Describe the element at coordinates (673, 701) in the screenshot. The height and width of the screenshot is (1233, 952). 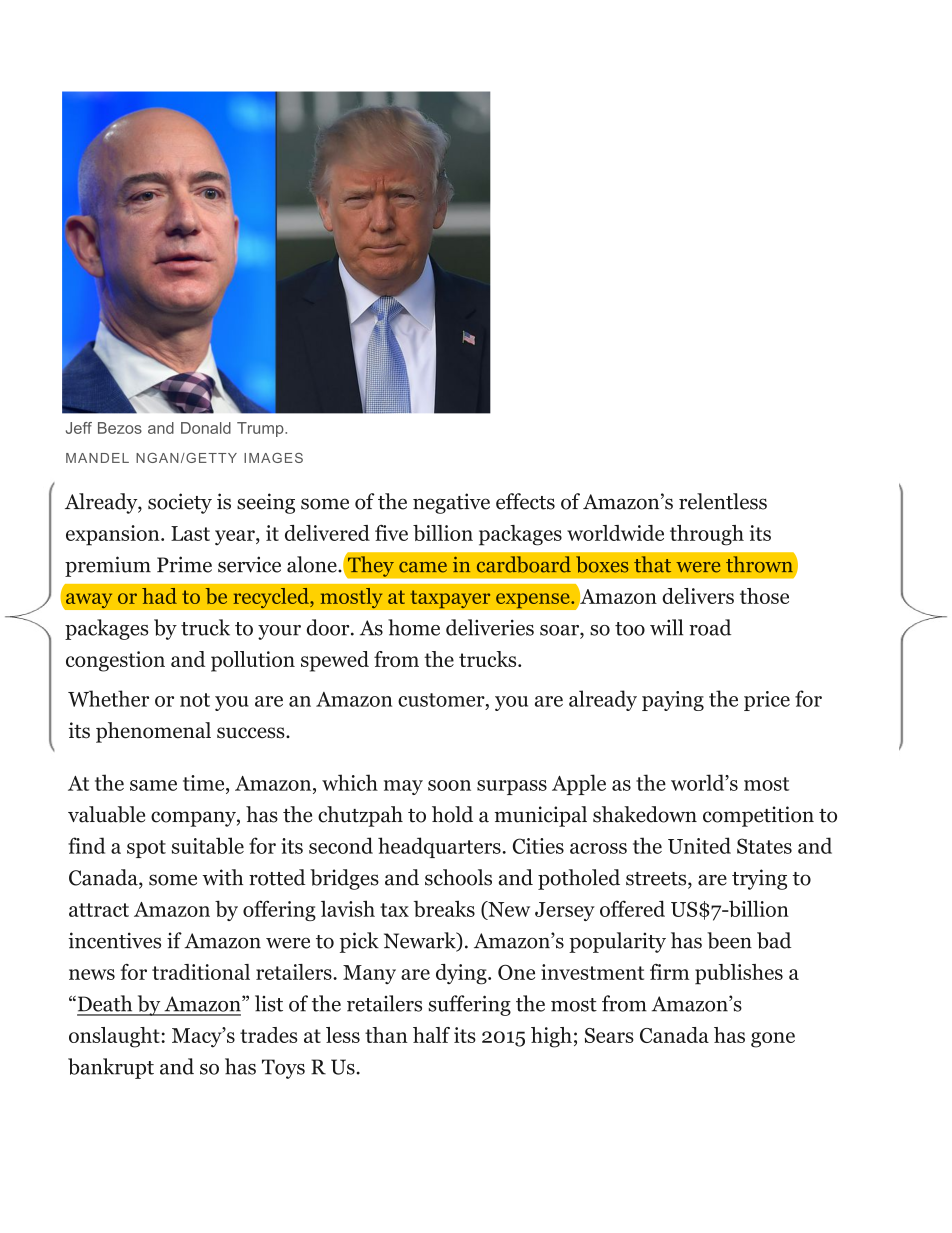
I see `paying` at that location.
